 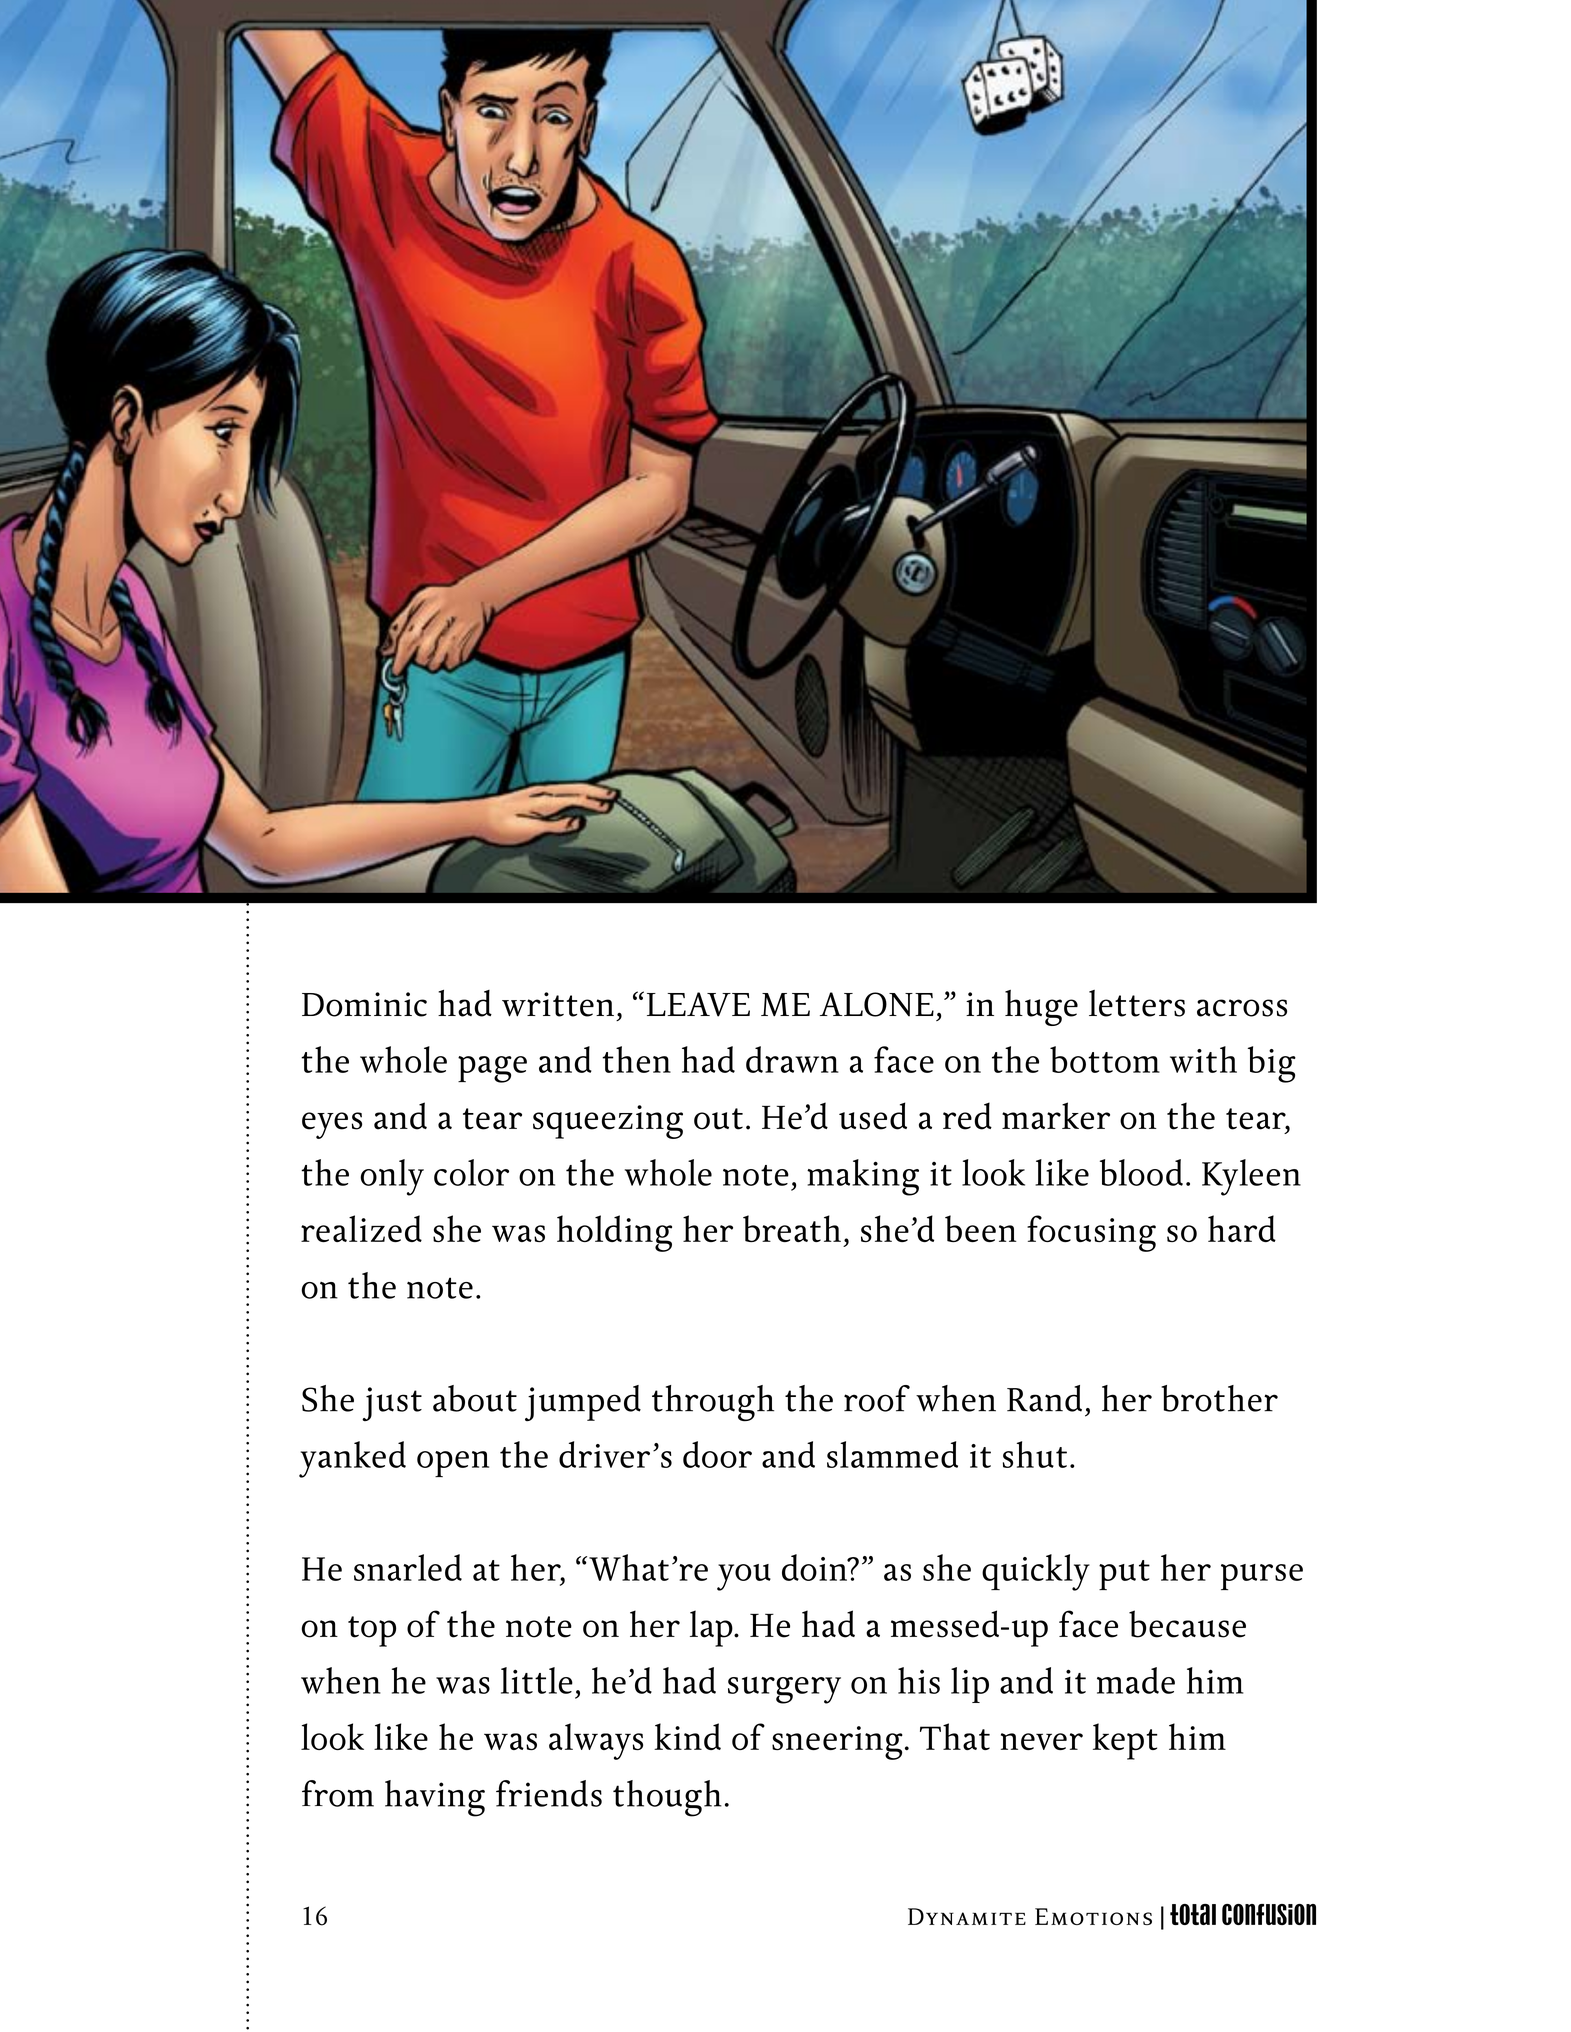 I want to click on snarled, so click(x=408, y=1567).
